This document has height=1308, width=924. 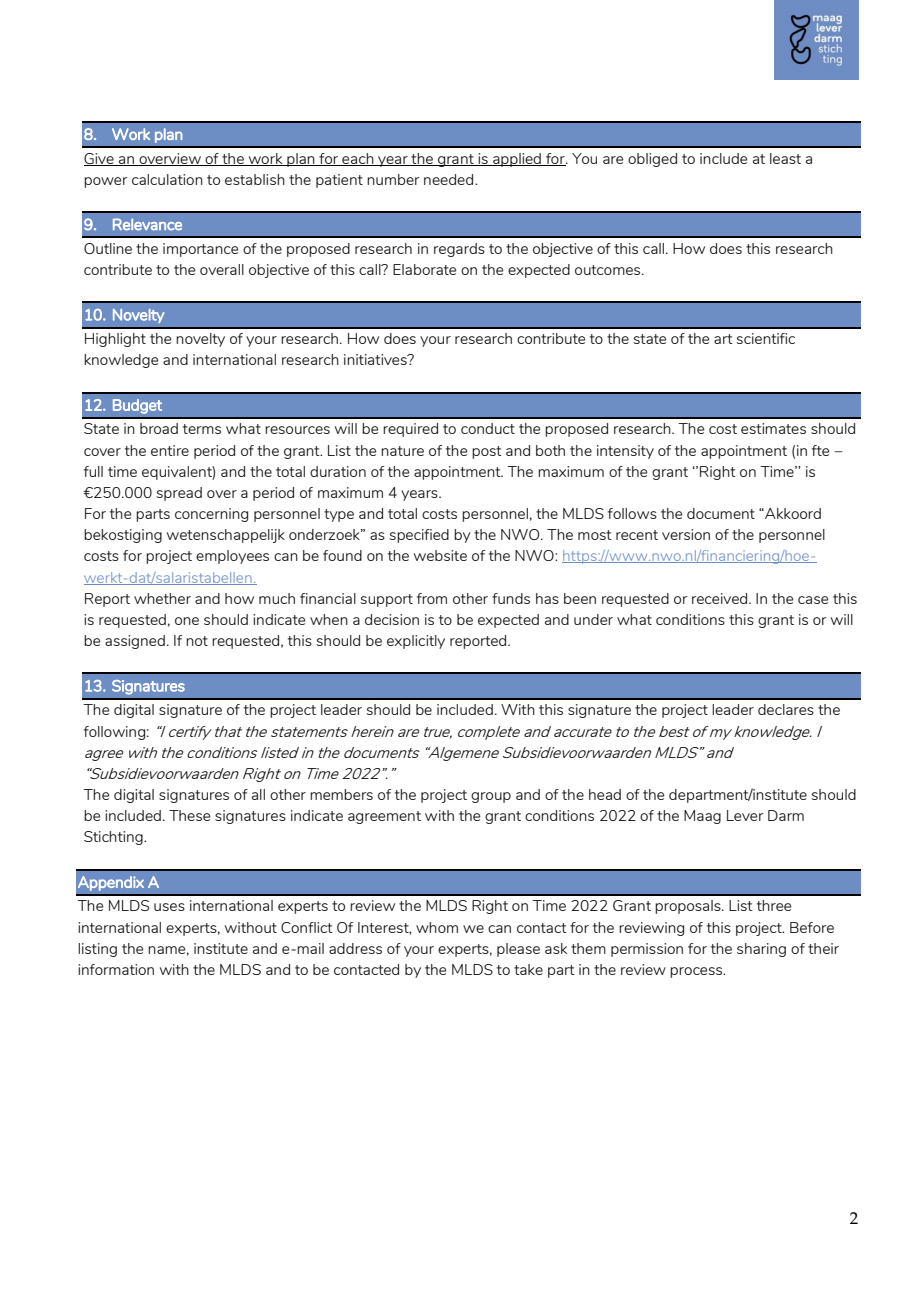 I want to click on employees, so click(x=232, y=557).
